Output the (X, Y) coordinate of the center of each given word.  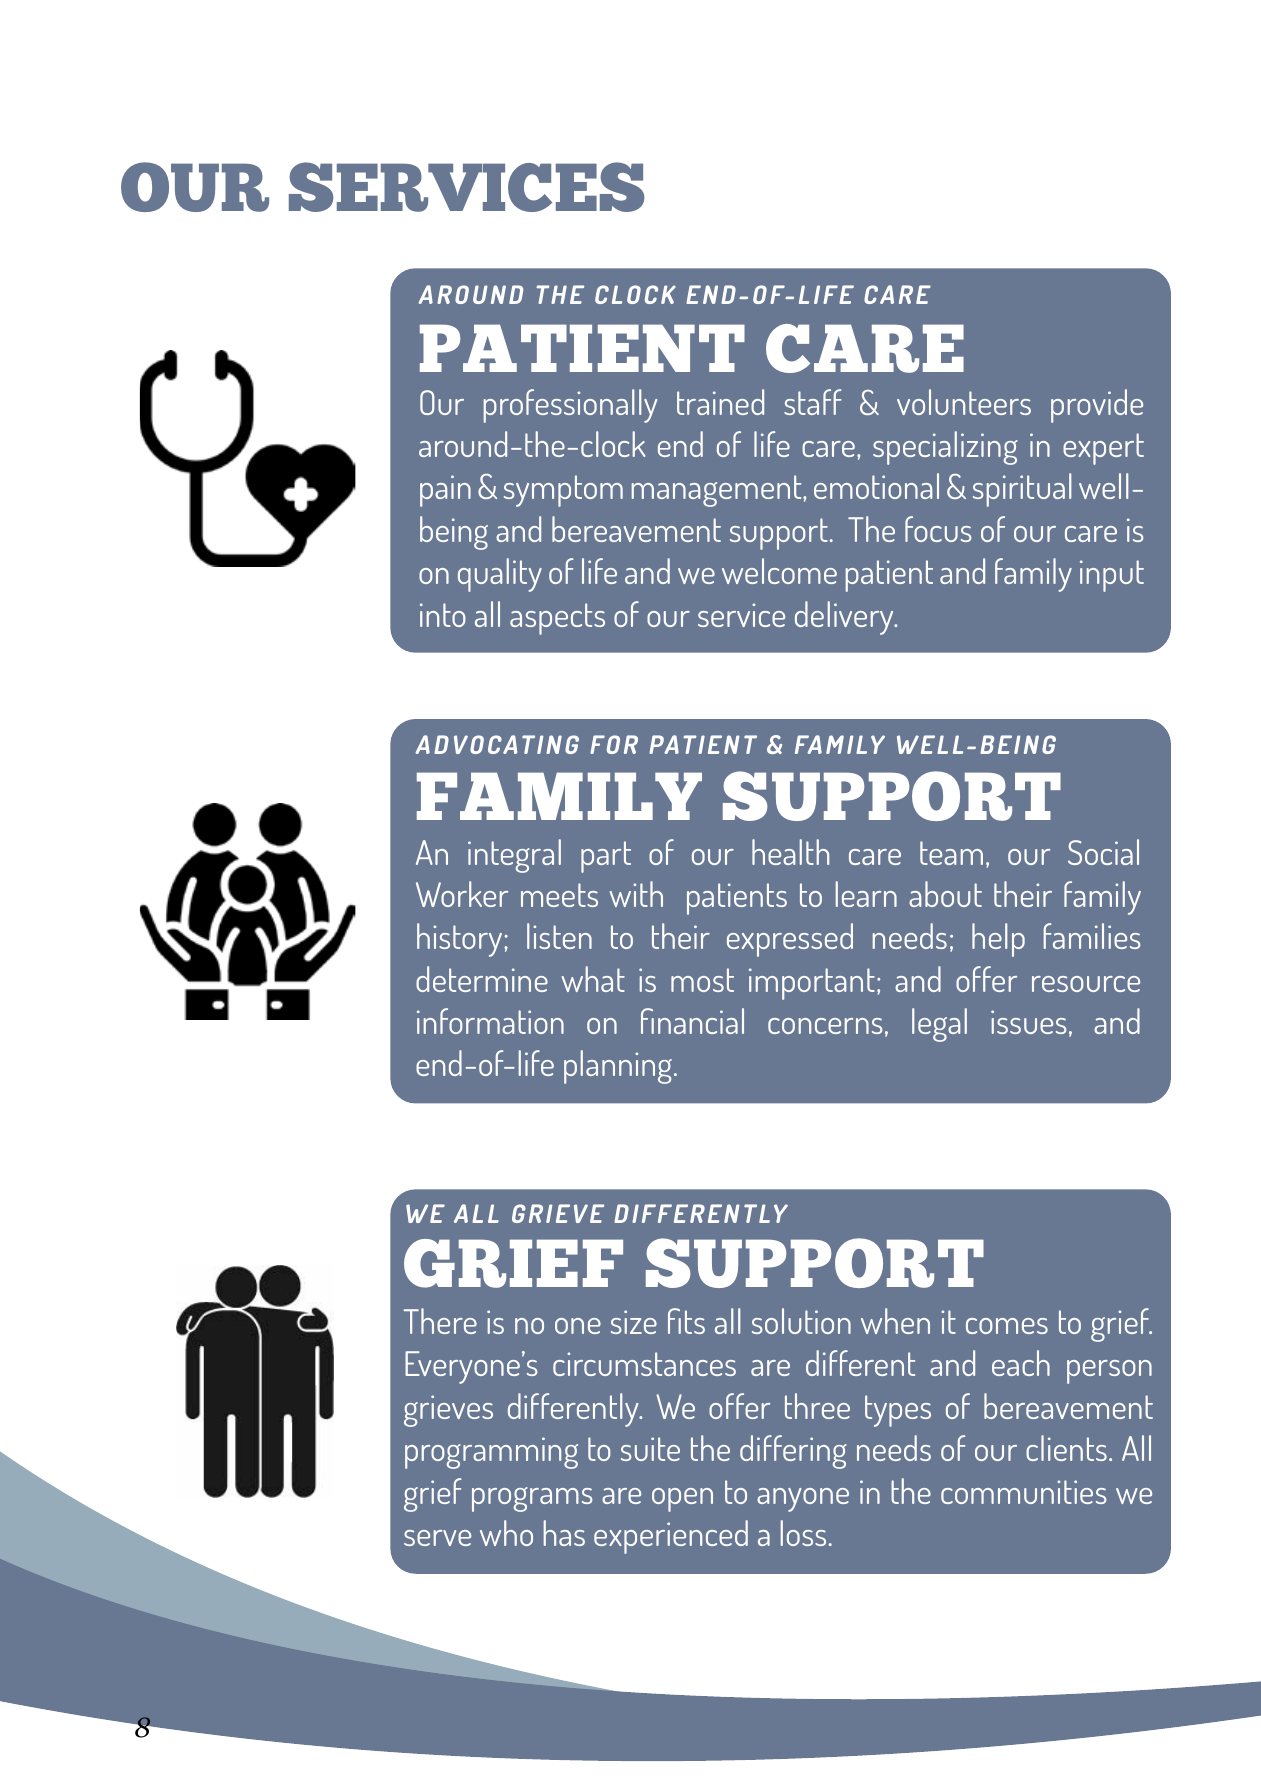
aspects (557, 619)
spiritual (1022, 490)
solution (801, 1321)
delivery (845, 618)
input (1112, 576)
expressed (790, 940)
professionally (570, 406)
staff (812, 402)
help (998, 940)
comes (1007, 1326)
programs (532, 1499)
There (440, 1321)
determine (482, 979)
